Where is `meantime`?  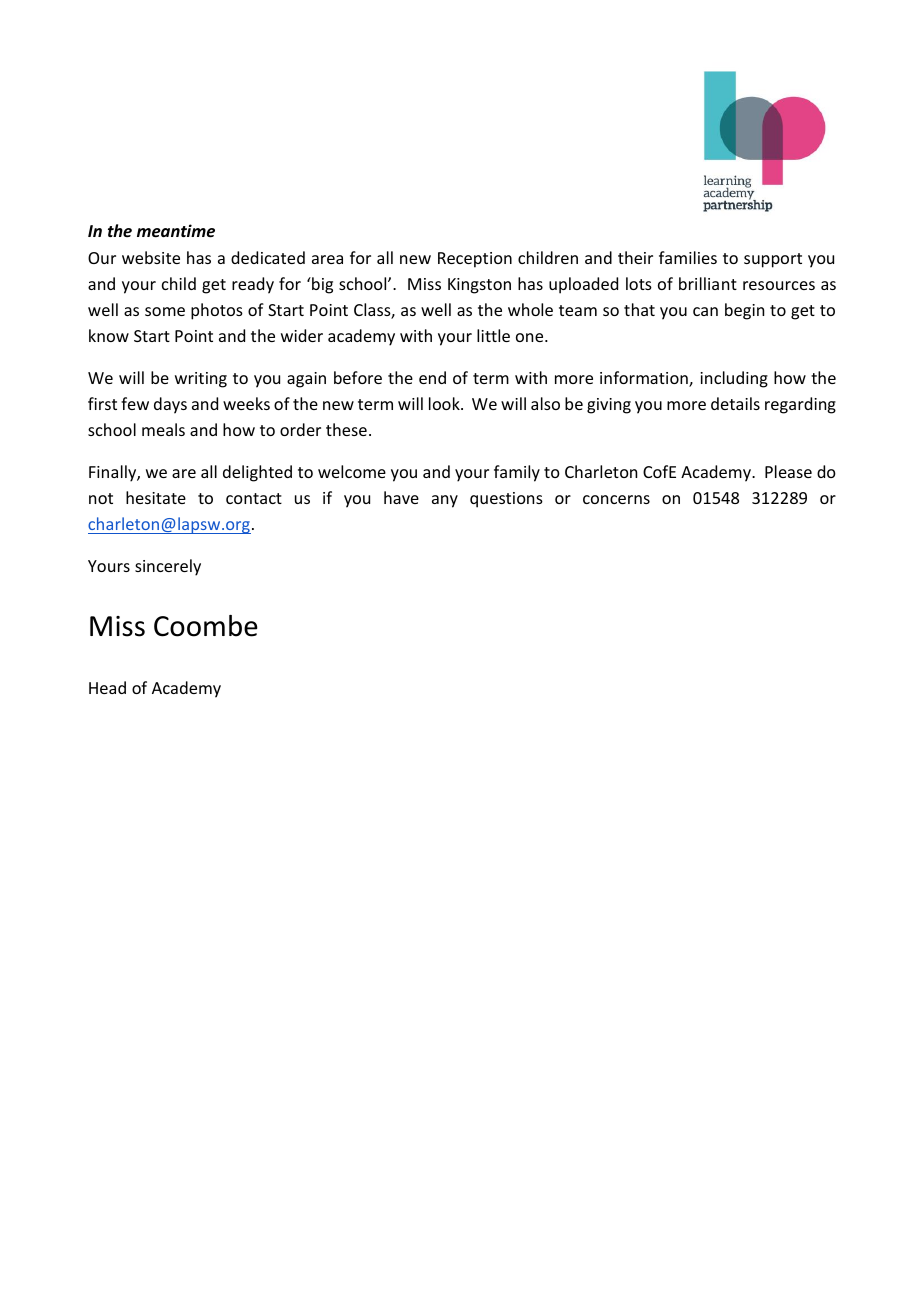
meantime is located at coordinates (176, 231).
